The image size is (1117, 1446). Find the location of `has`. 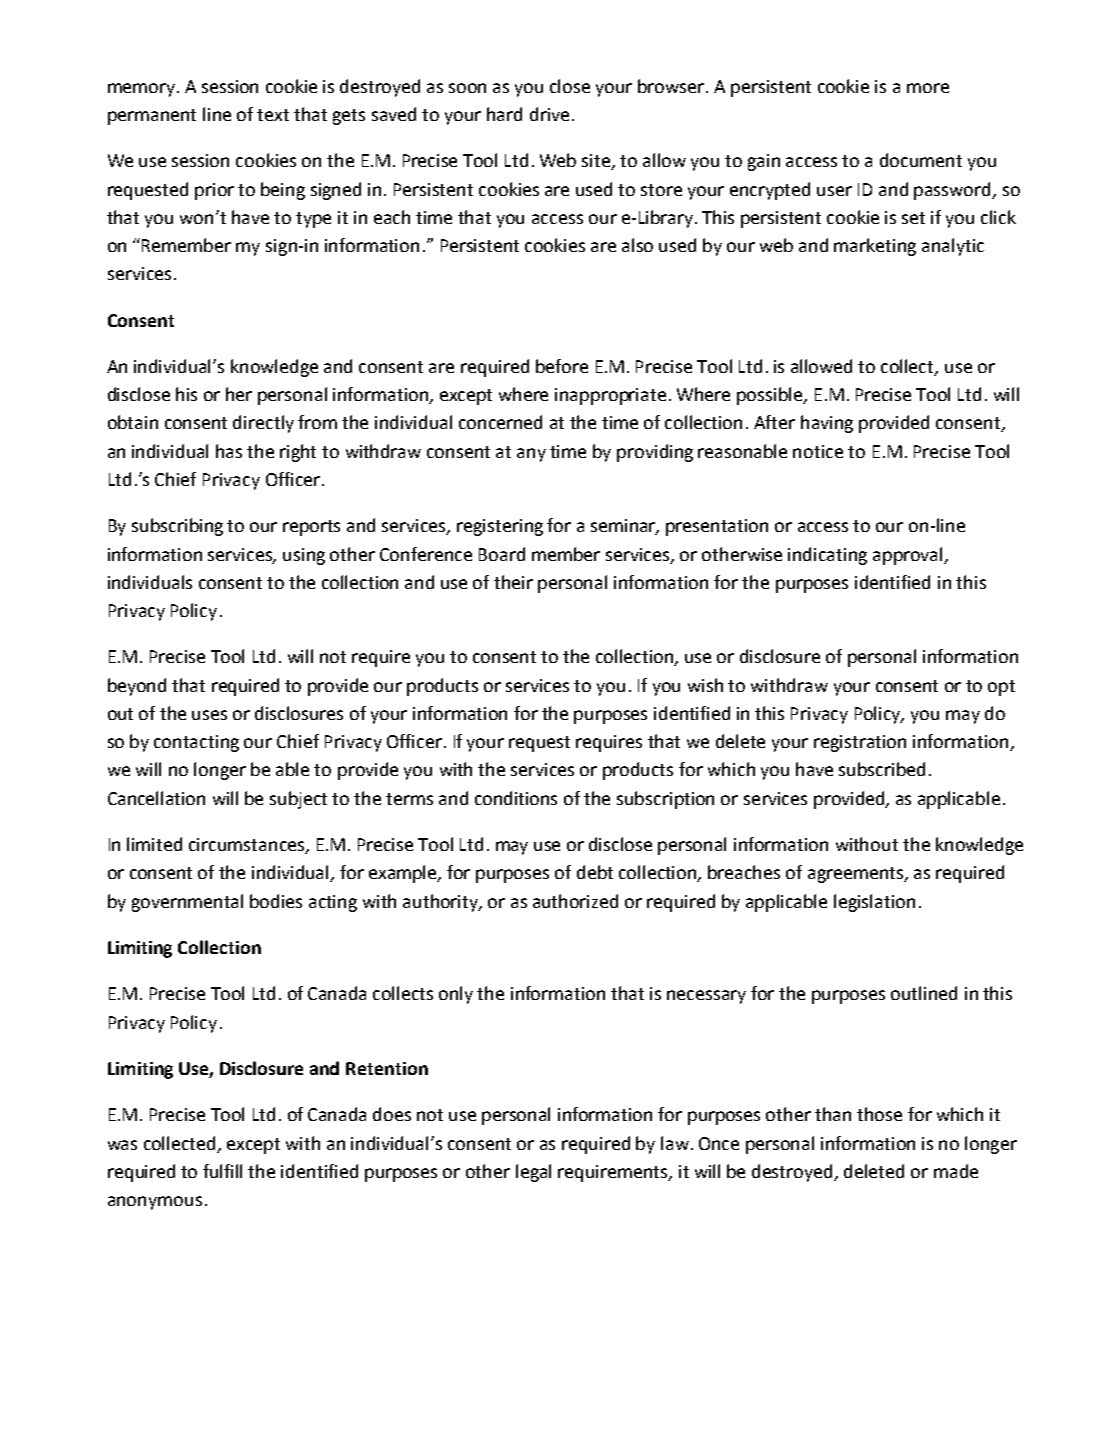

has is located at coordinates (229, 451).
